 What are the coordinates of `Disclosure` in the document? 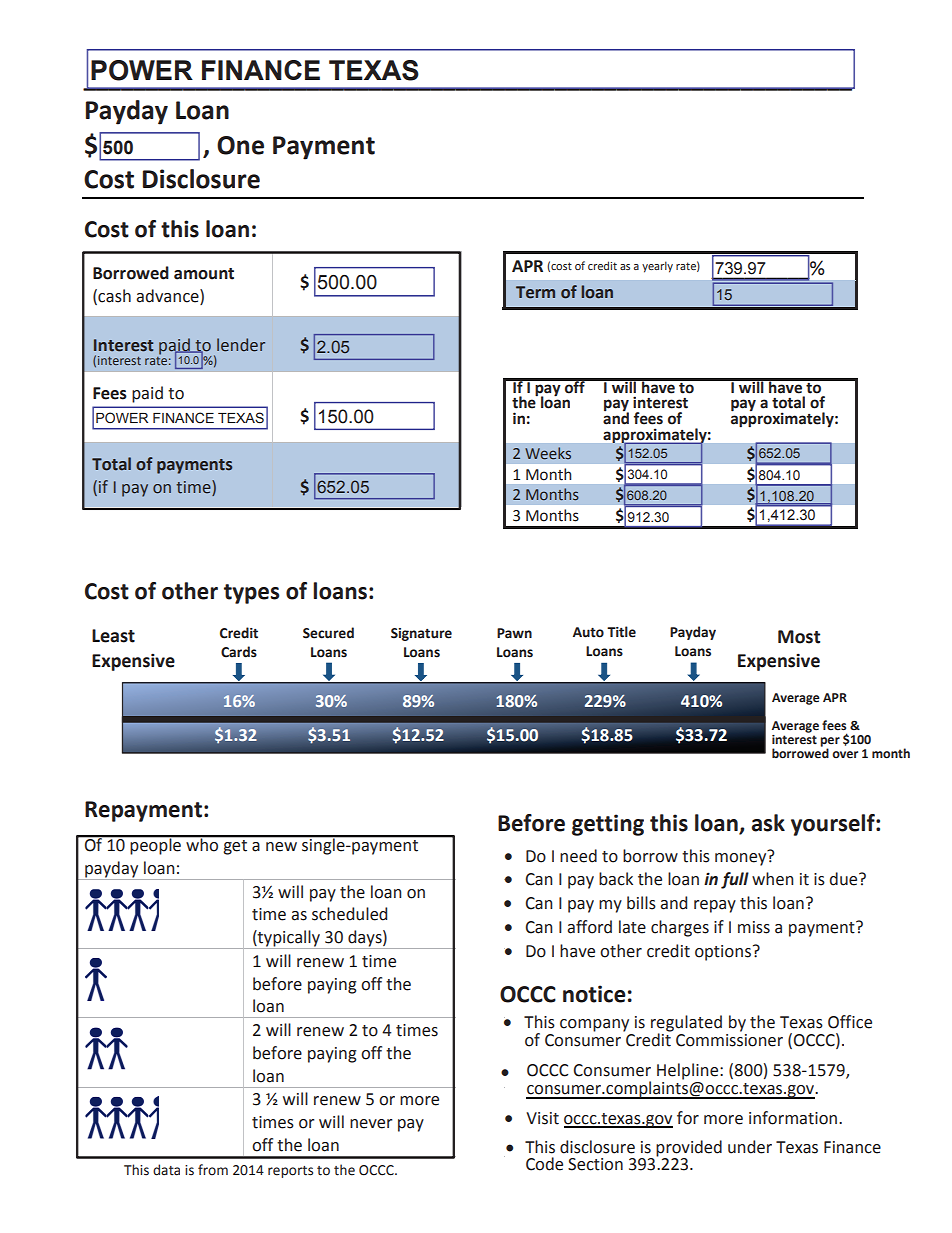 It's located at (201, 179).
